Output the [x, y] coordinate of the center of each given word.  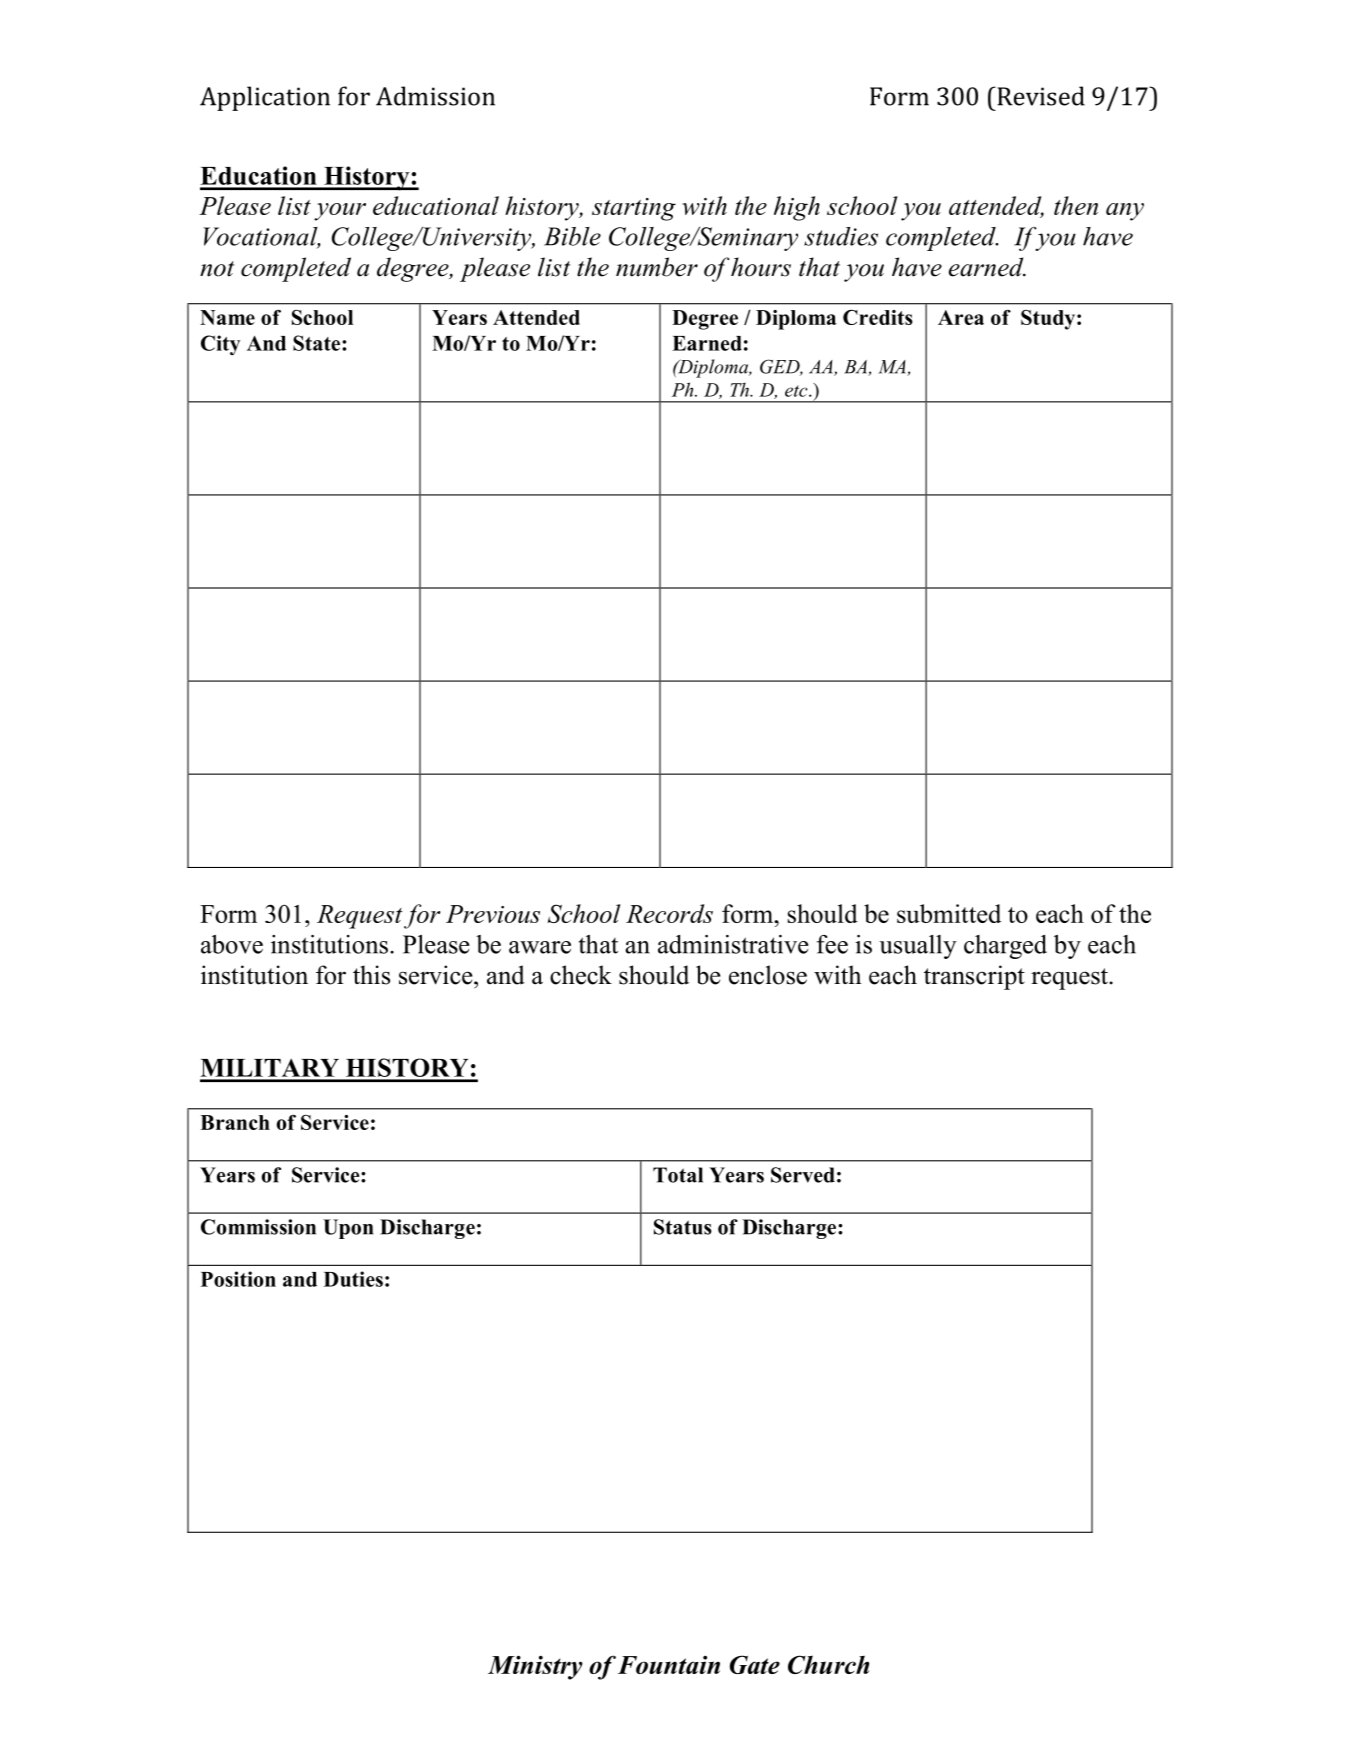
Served [803, 1175]
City [220, 345]
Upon [348, 1229]
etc [797, 391]
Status [683, 1227]
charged [1005, 947]
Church [828, 1664]
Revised [1040, 96]
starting [634, 209]
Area [961, 317]
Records [669, 913]
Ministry [535, 1667]
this [371, 975]
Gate [755, 1664]
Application [265, 98]
